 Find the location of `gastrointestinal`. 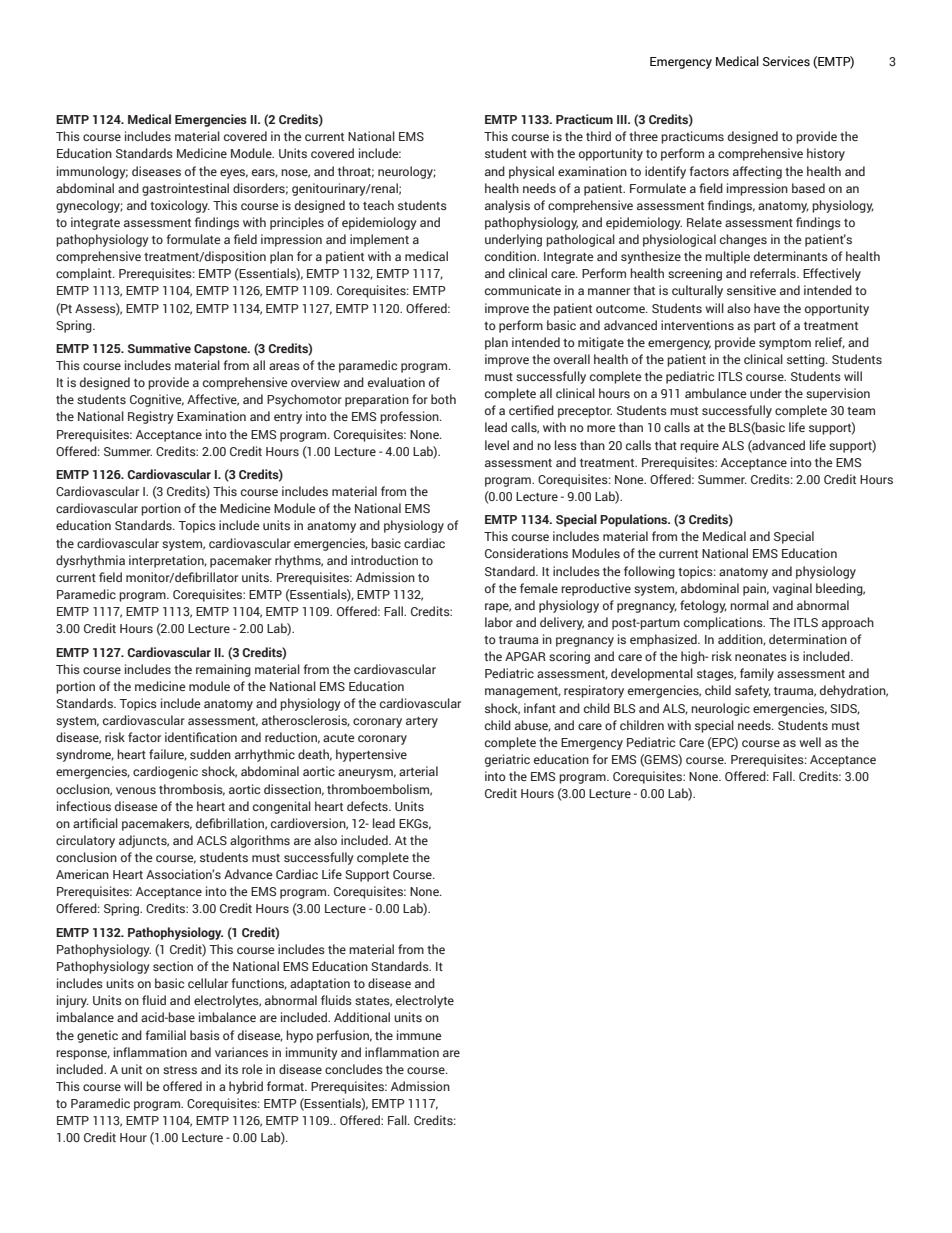

gastrointestinal is located at coordinates (185, 189).
